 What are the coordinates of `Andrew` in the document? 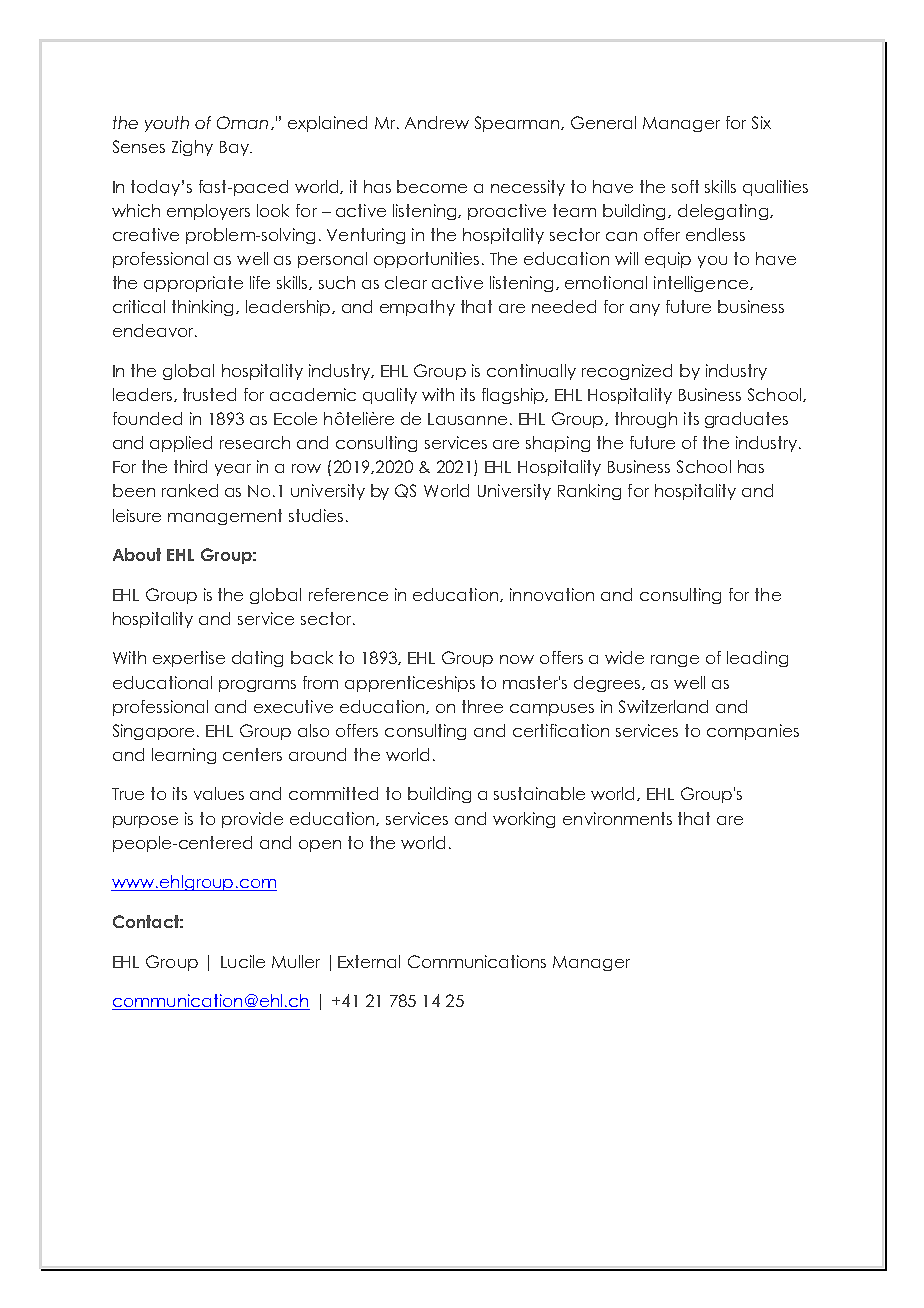 It's located at (437, 122).
